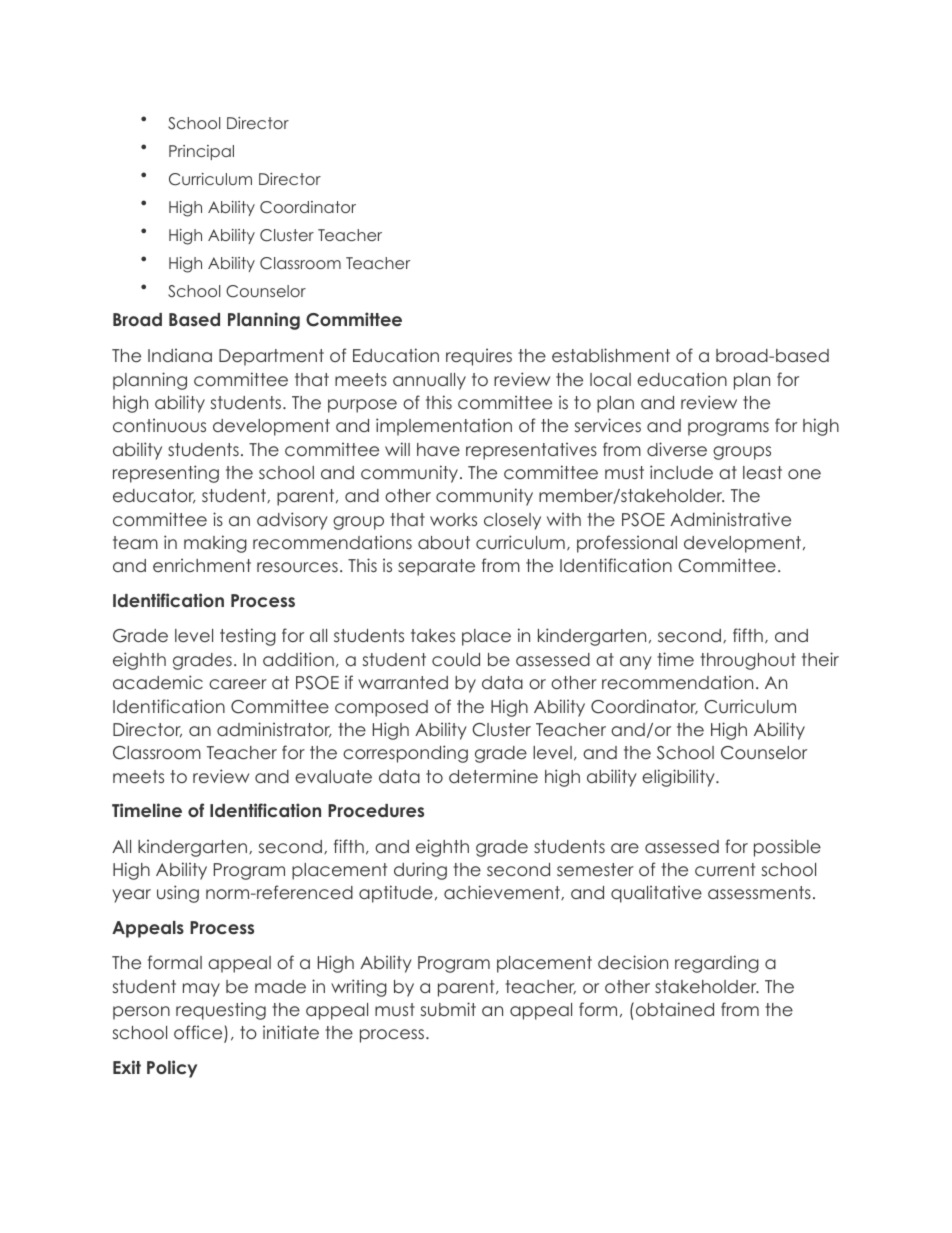  What do you see at coordinates (611, 355) in the page?
I see `establishment` at bounding box center [611, 355].
